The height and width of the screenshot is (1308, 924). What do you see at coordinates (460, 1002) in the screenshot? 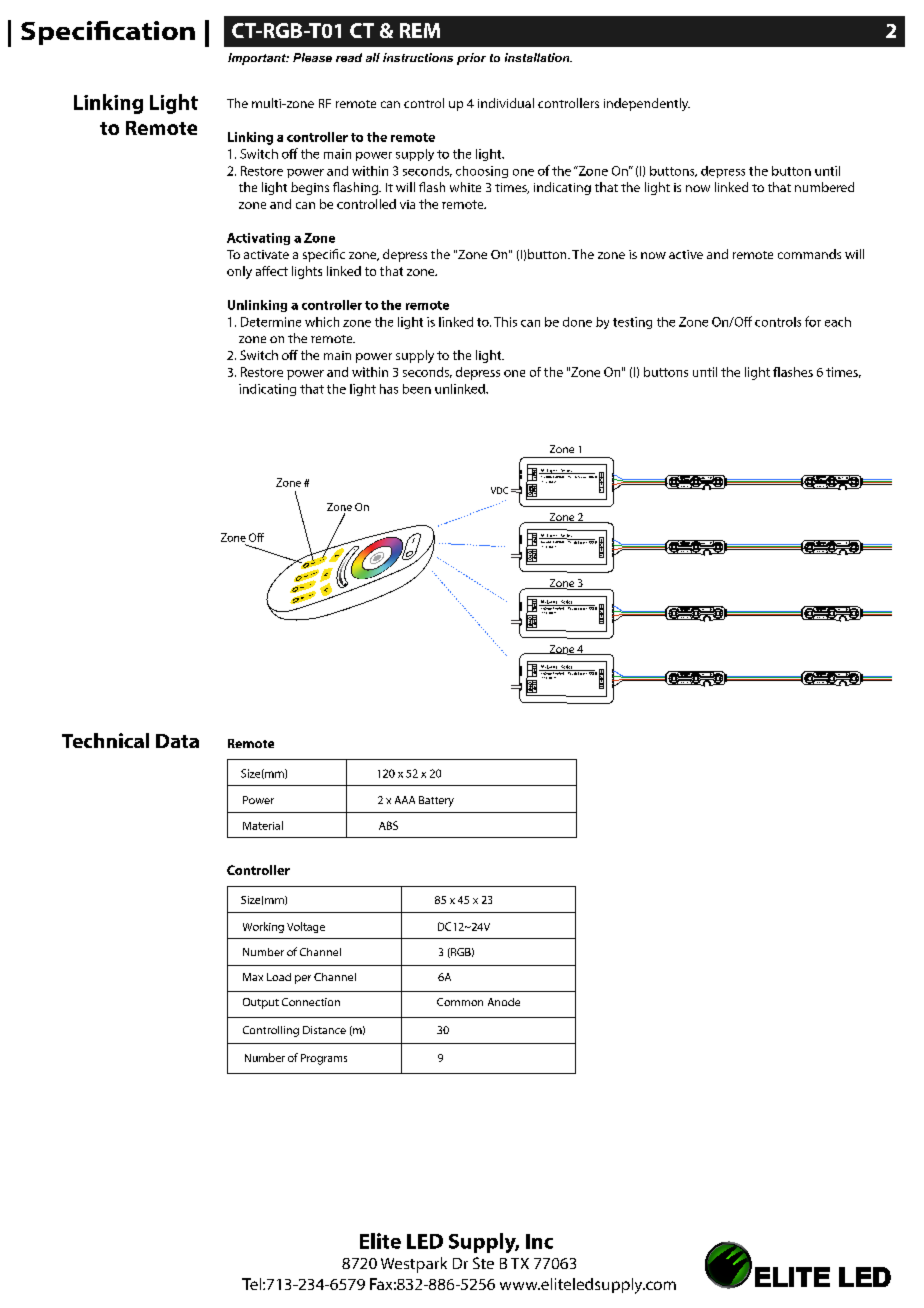
I see `Common` at bounding box center [460, 1002].
